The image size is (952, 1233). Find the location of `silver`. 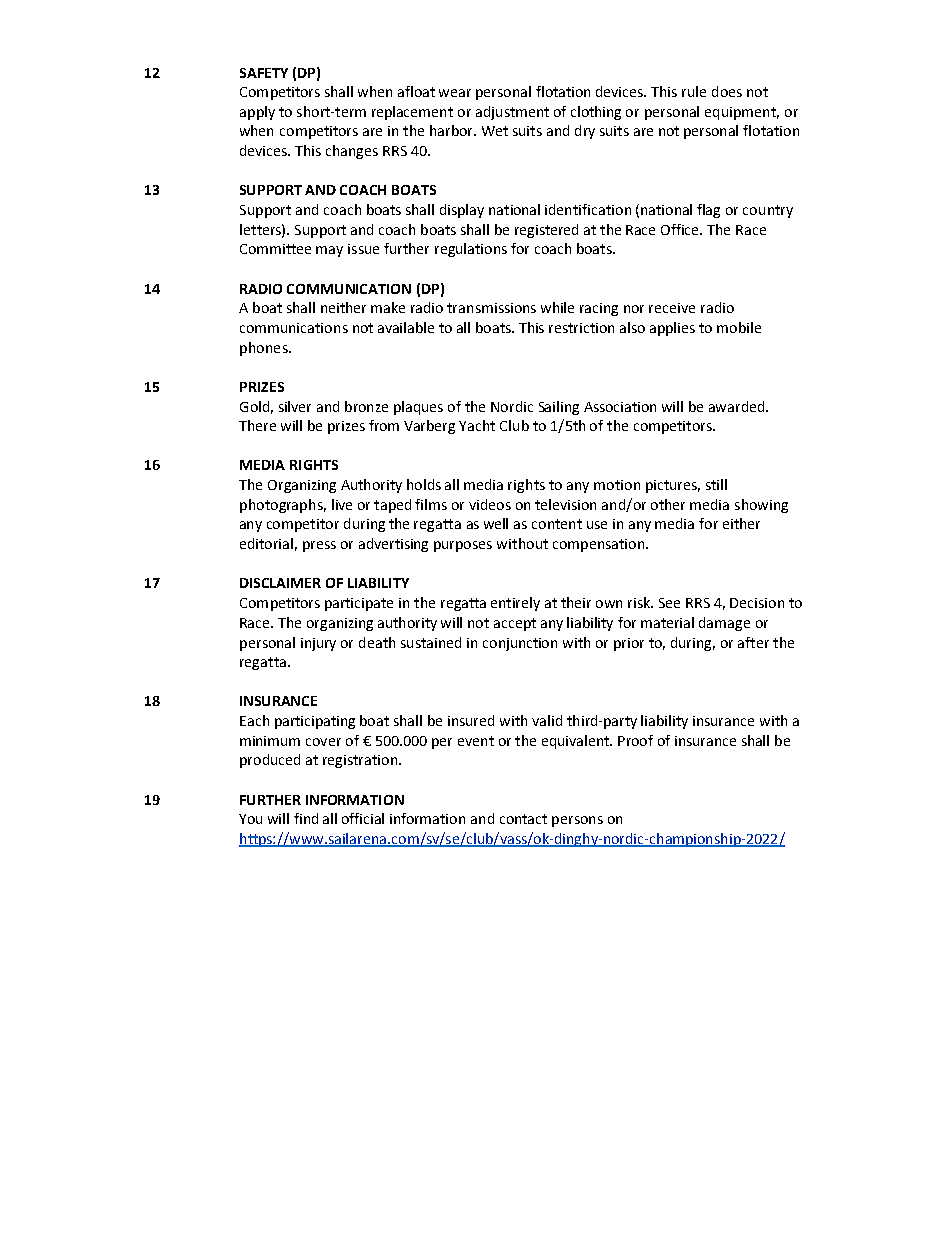

silver is located at coordinates (295, 406).
